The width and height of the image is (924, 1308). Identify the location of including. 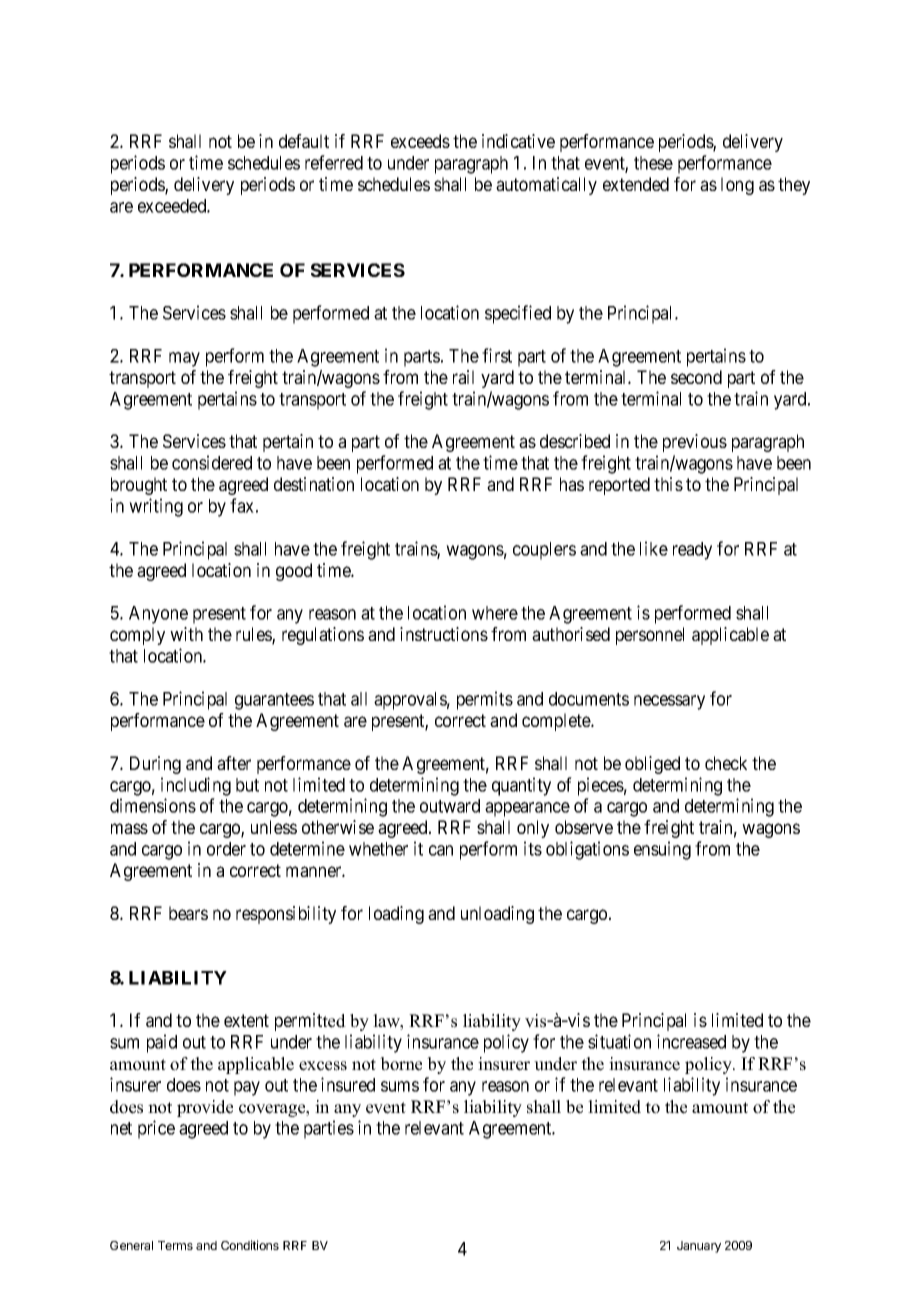
(196, 786).
